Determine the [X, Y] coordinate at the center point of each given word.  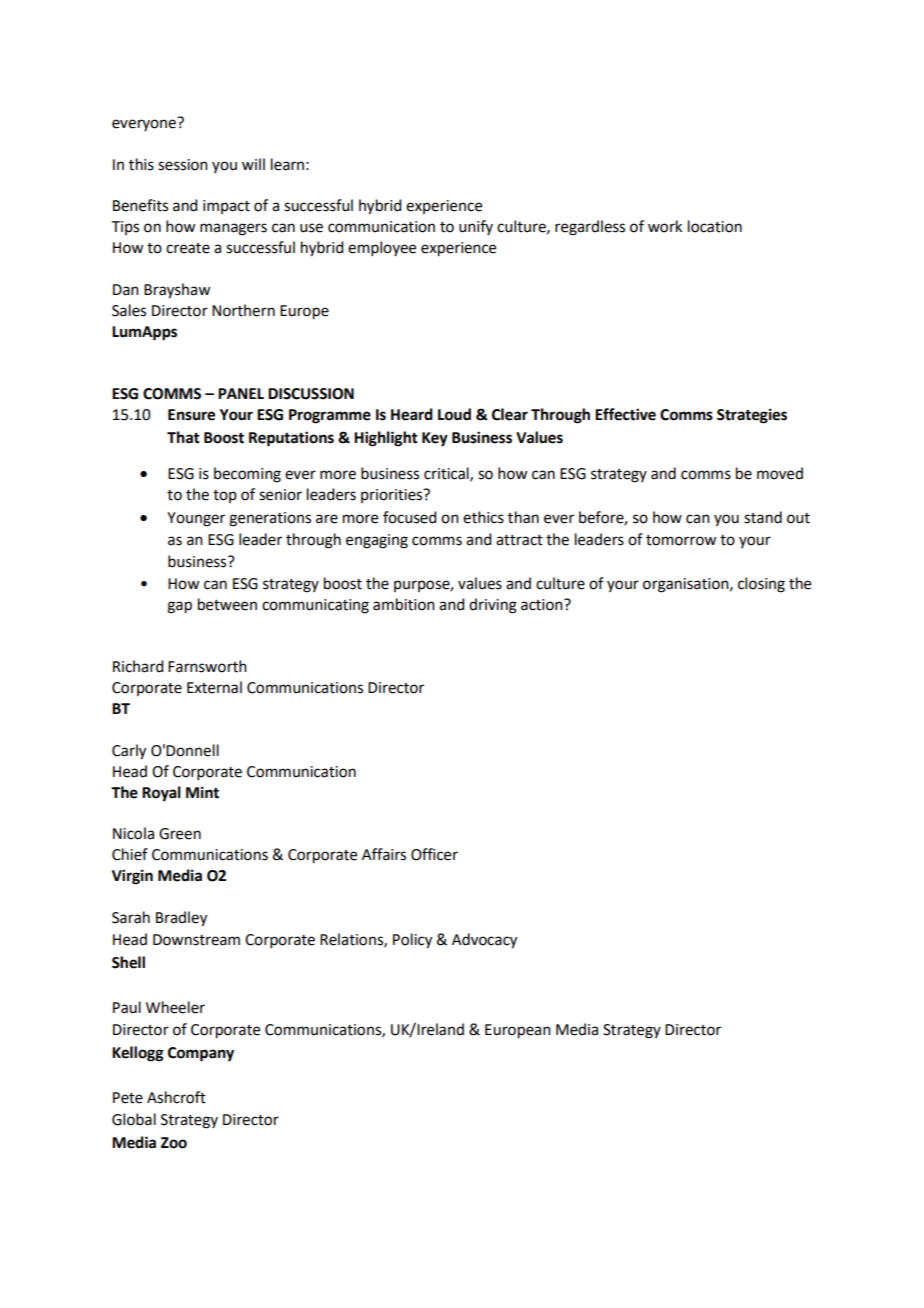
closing [761, 585]
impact [226, 207]
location [715, 226]
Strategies [752, 416]
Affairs [384, 854]
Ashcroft [176, 1097]
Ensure [191, 415]
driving [493, 606]
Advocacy [484, 941]
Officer [434, 854]
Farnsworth [207, 666]
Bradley [181, 919]
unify [476, 227]
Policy [412, 941]
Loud [454, 414]
